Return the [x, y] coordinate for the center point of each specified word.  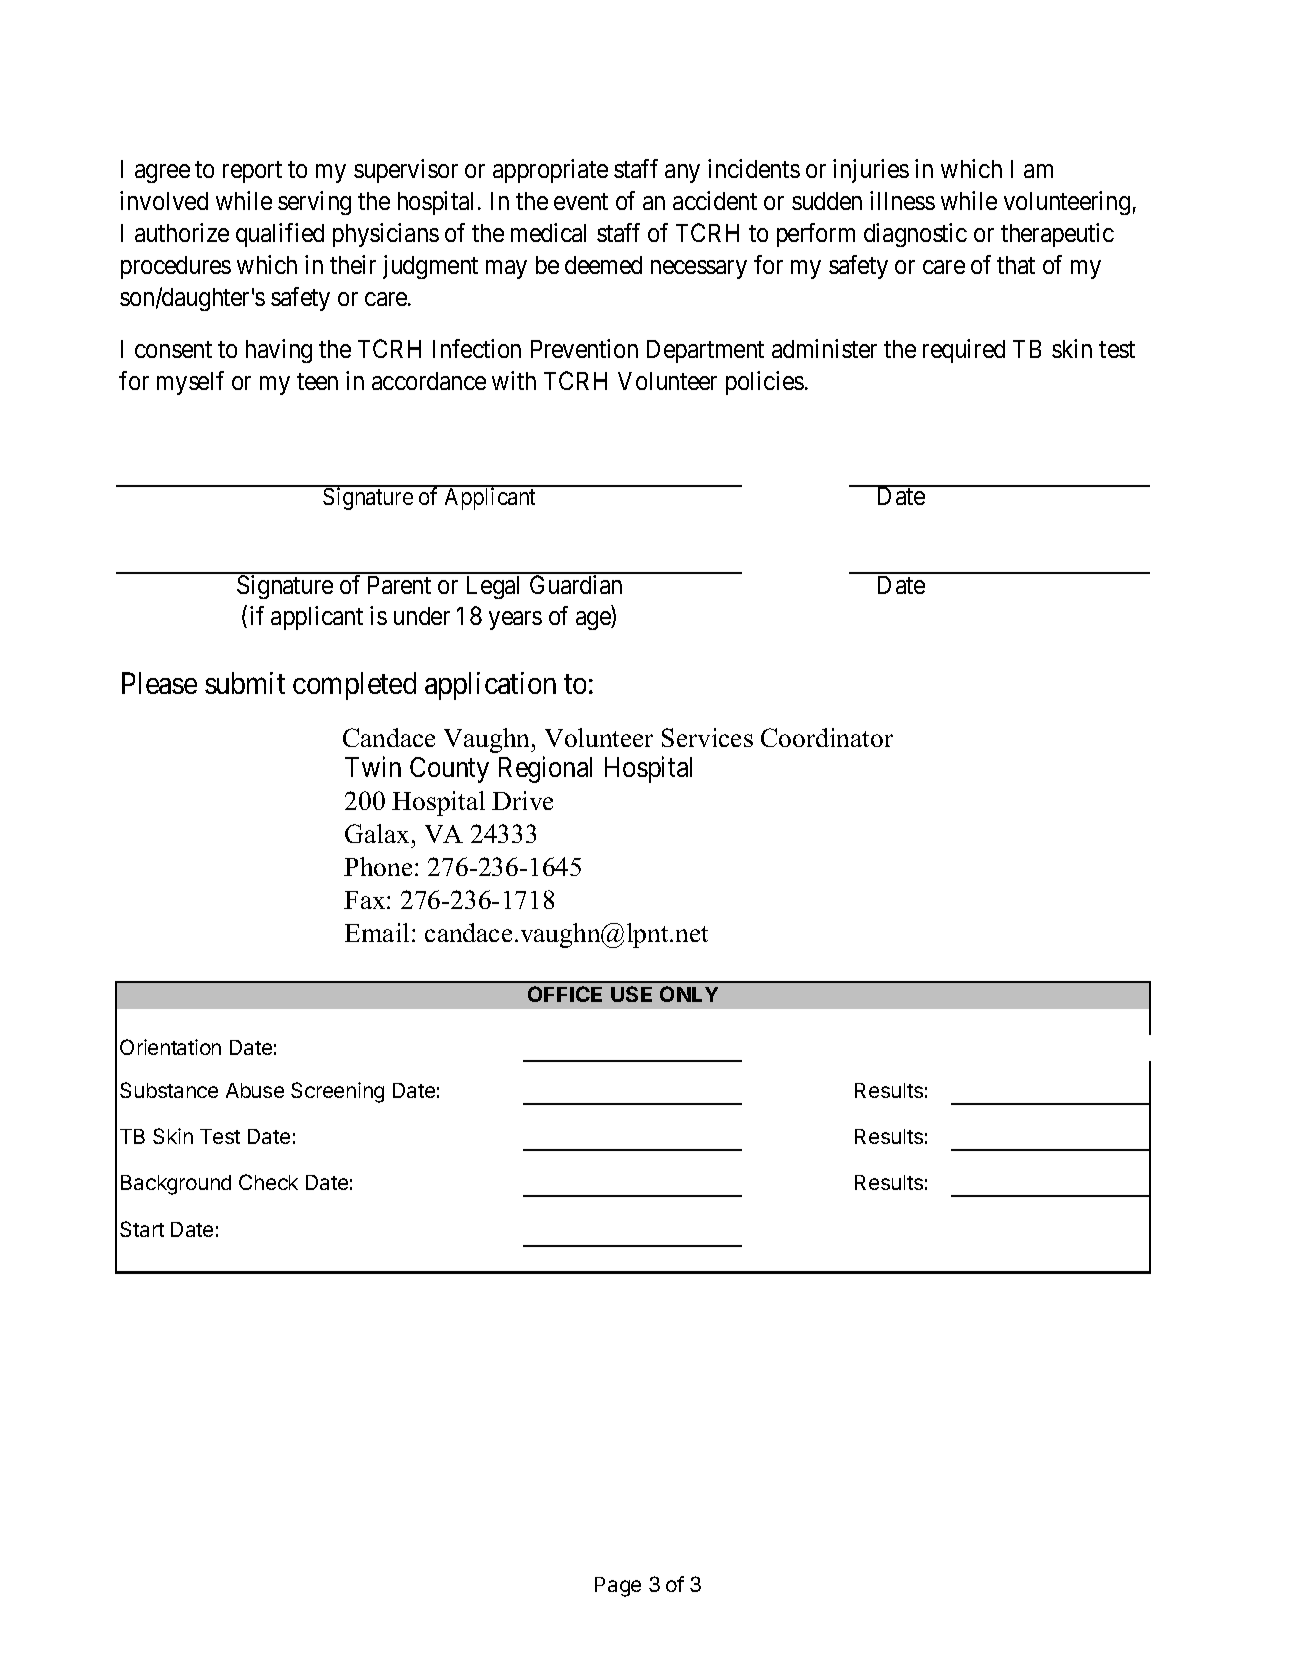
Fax [366, 900]
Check [268, 1182]
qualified [280, 235]
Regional [545, 769]
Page [618, 1587]
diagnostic [915, 235]
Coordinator [827, 737]
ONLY [689, 994]
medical [548, 232]
